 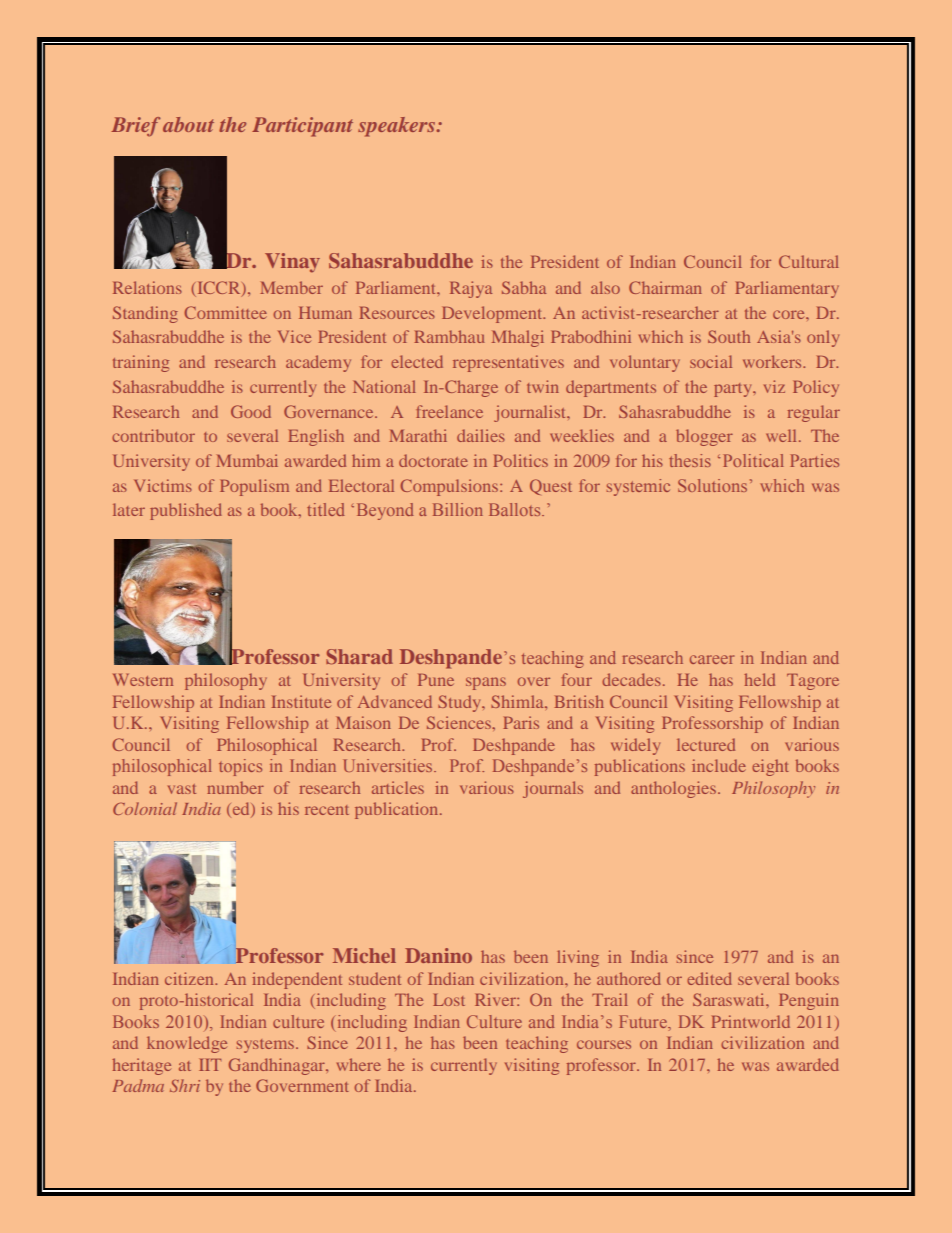 What do you see at coordinates (397, 127) in the screenshot?
I see `speakers` at bounding box center [397, 127].
